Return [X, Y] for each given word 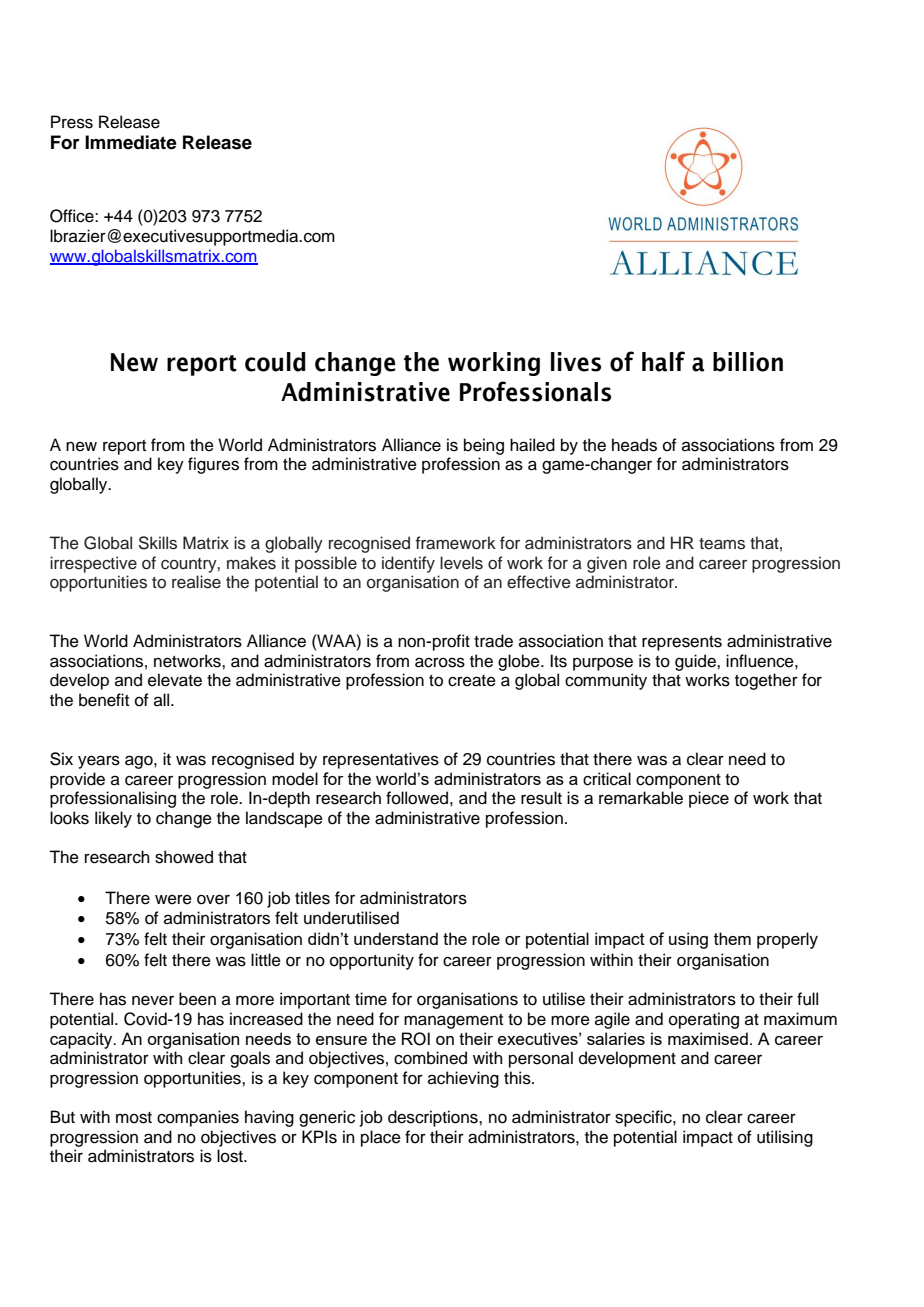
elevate [175, 680]
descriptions [434, 1118]
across [440, 662]
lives [576, 362]
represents [682, 643]
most [134, 1118]
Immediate [131, 142]
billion [748, 362]
